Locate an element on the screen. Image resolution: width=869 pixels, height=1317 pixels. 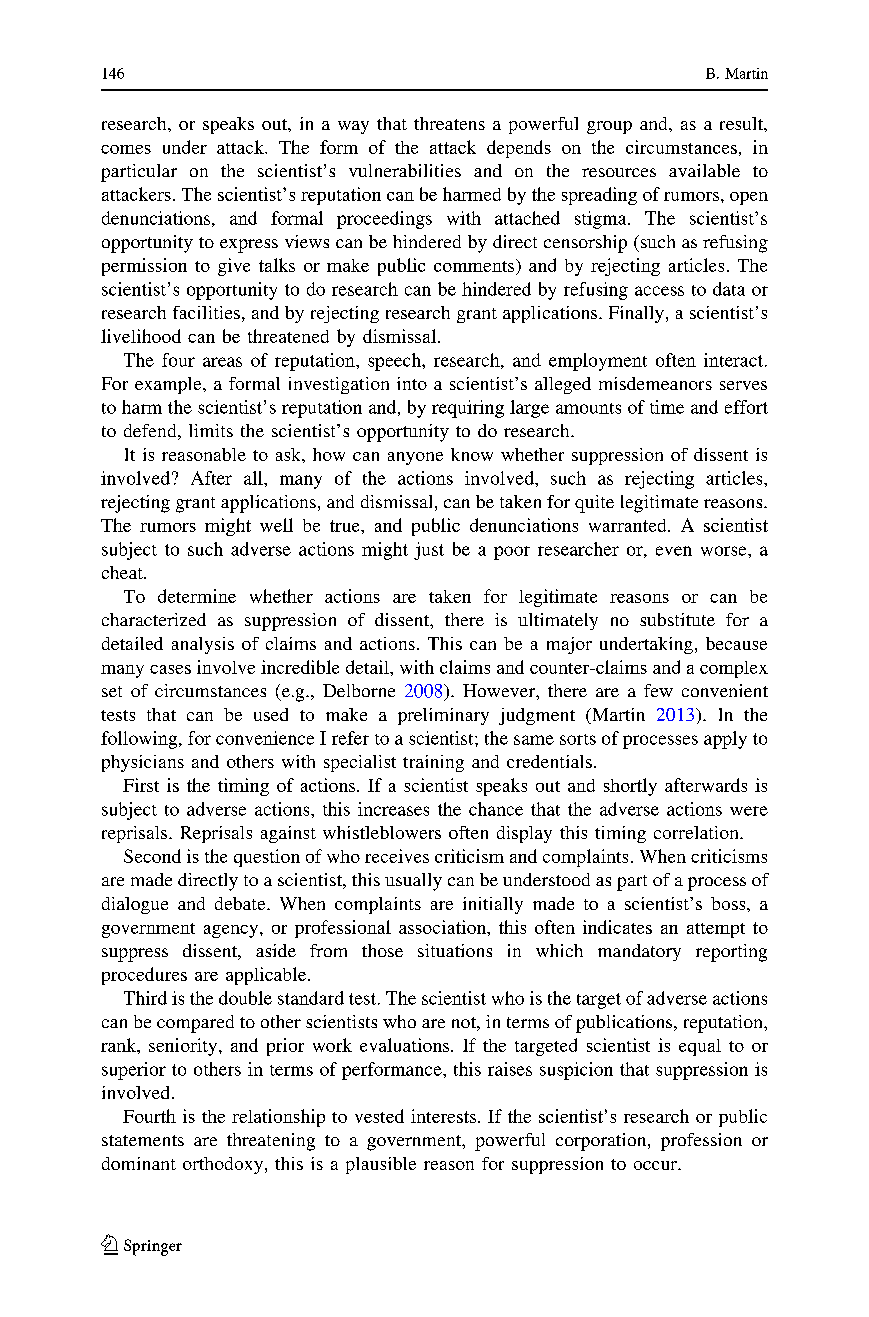
comes is located at coordinates (126, 149).
